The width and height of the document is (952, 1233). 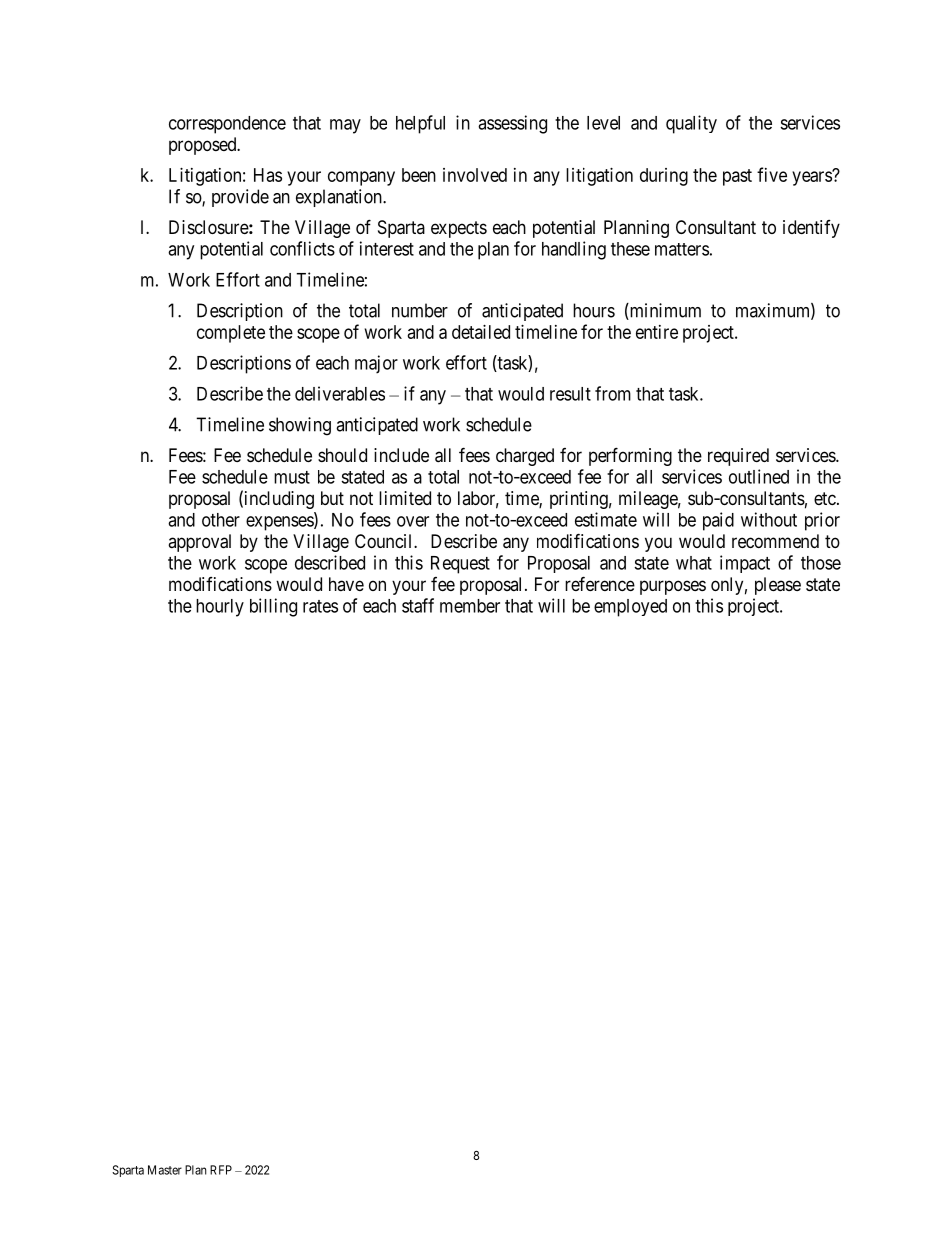 I want to click on past, so click(x=737, y=177).
